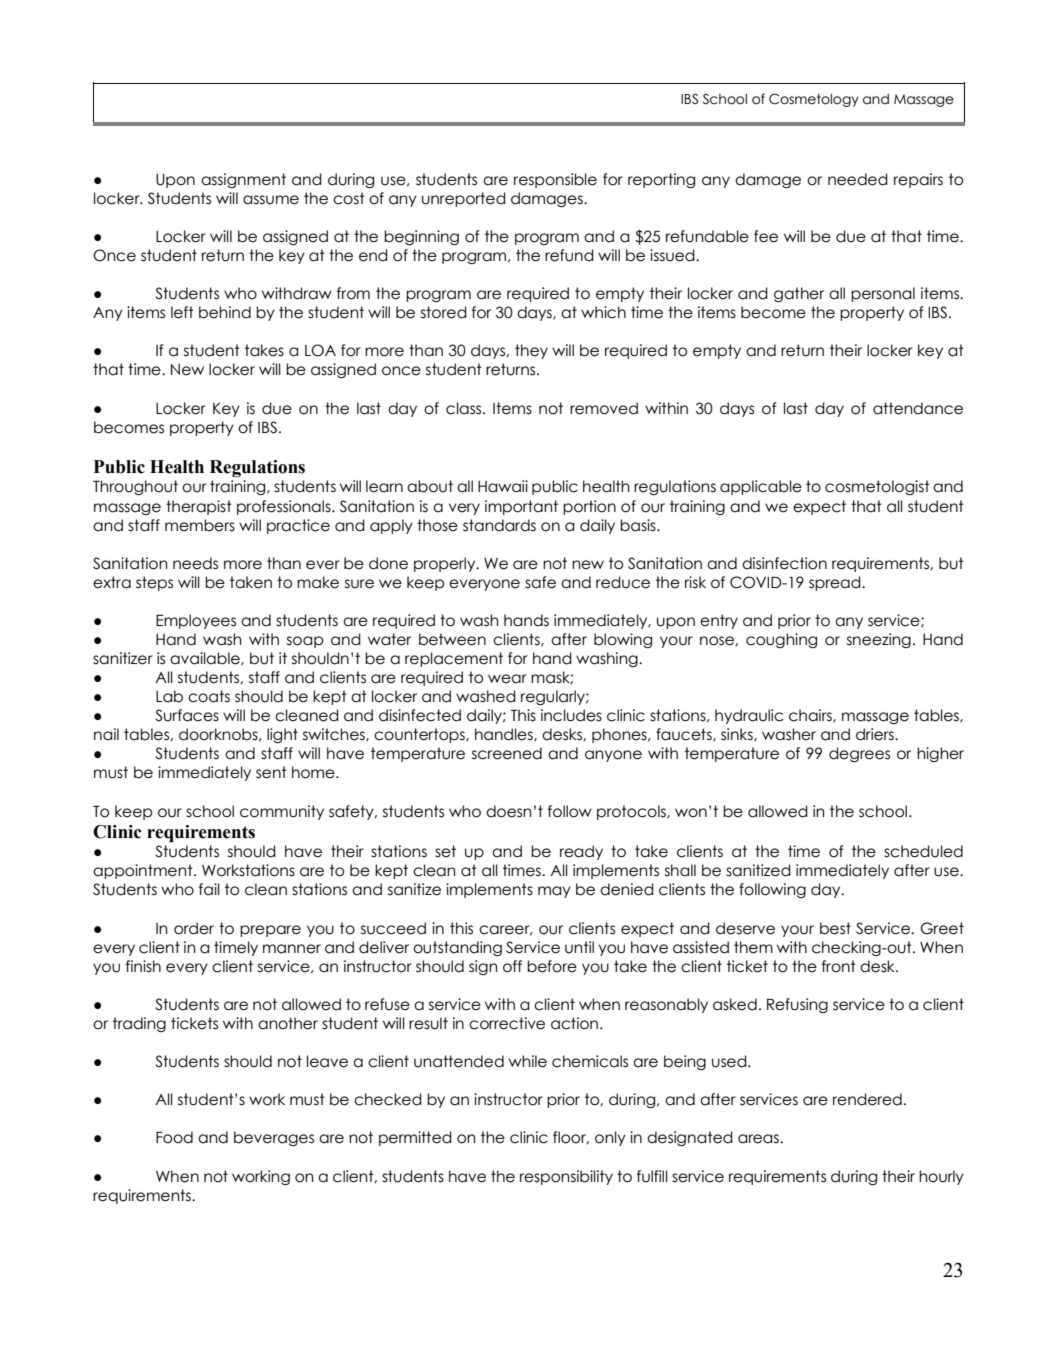 The height and width of the image is (1368, 1057). I want to click on wear, so click(507, 679).
